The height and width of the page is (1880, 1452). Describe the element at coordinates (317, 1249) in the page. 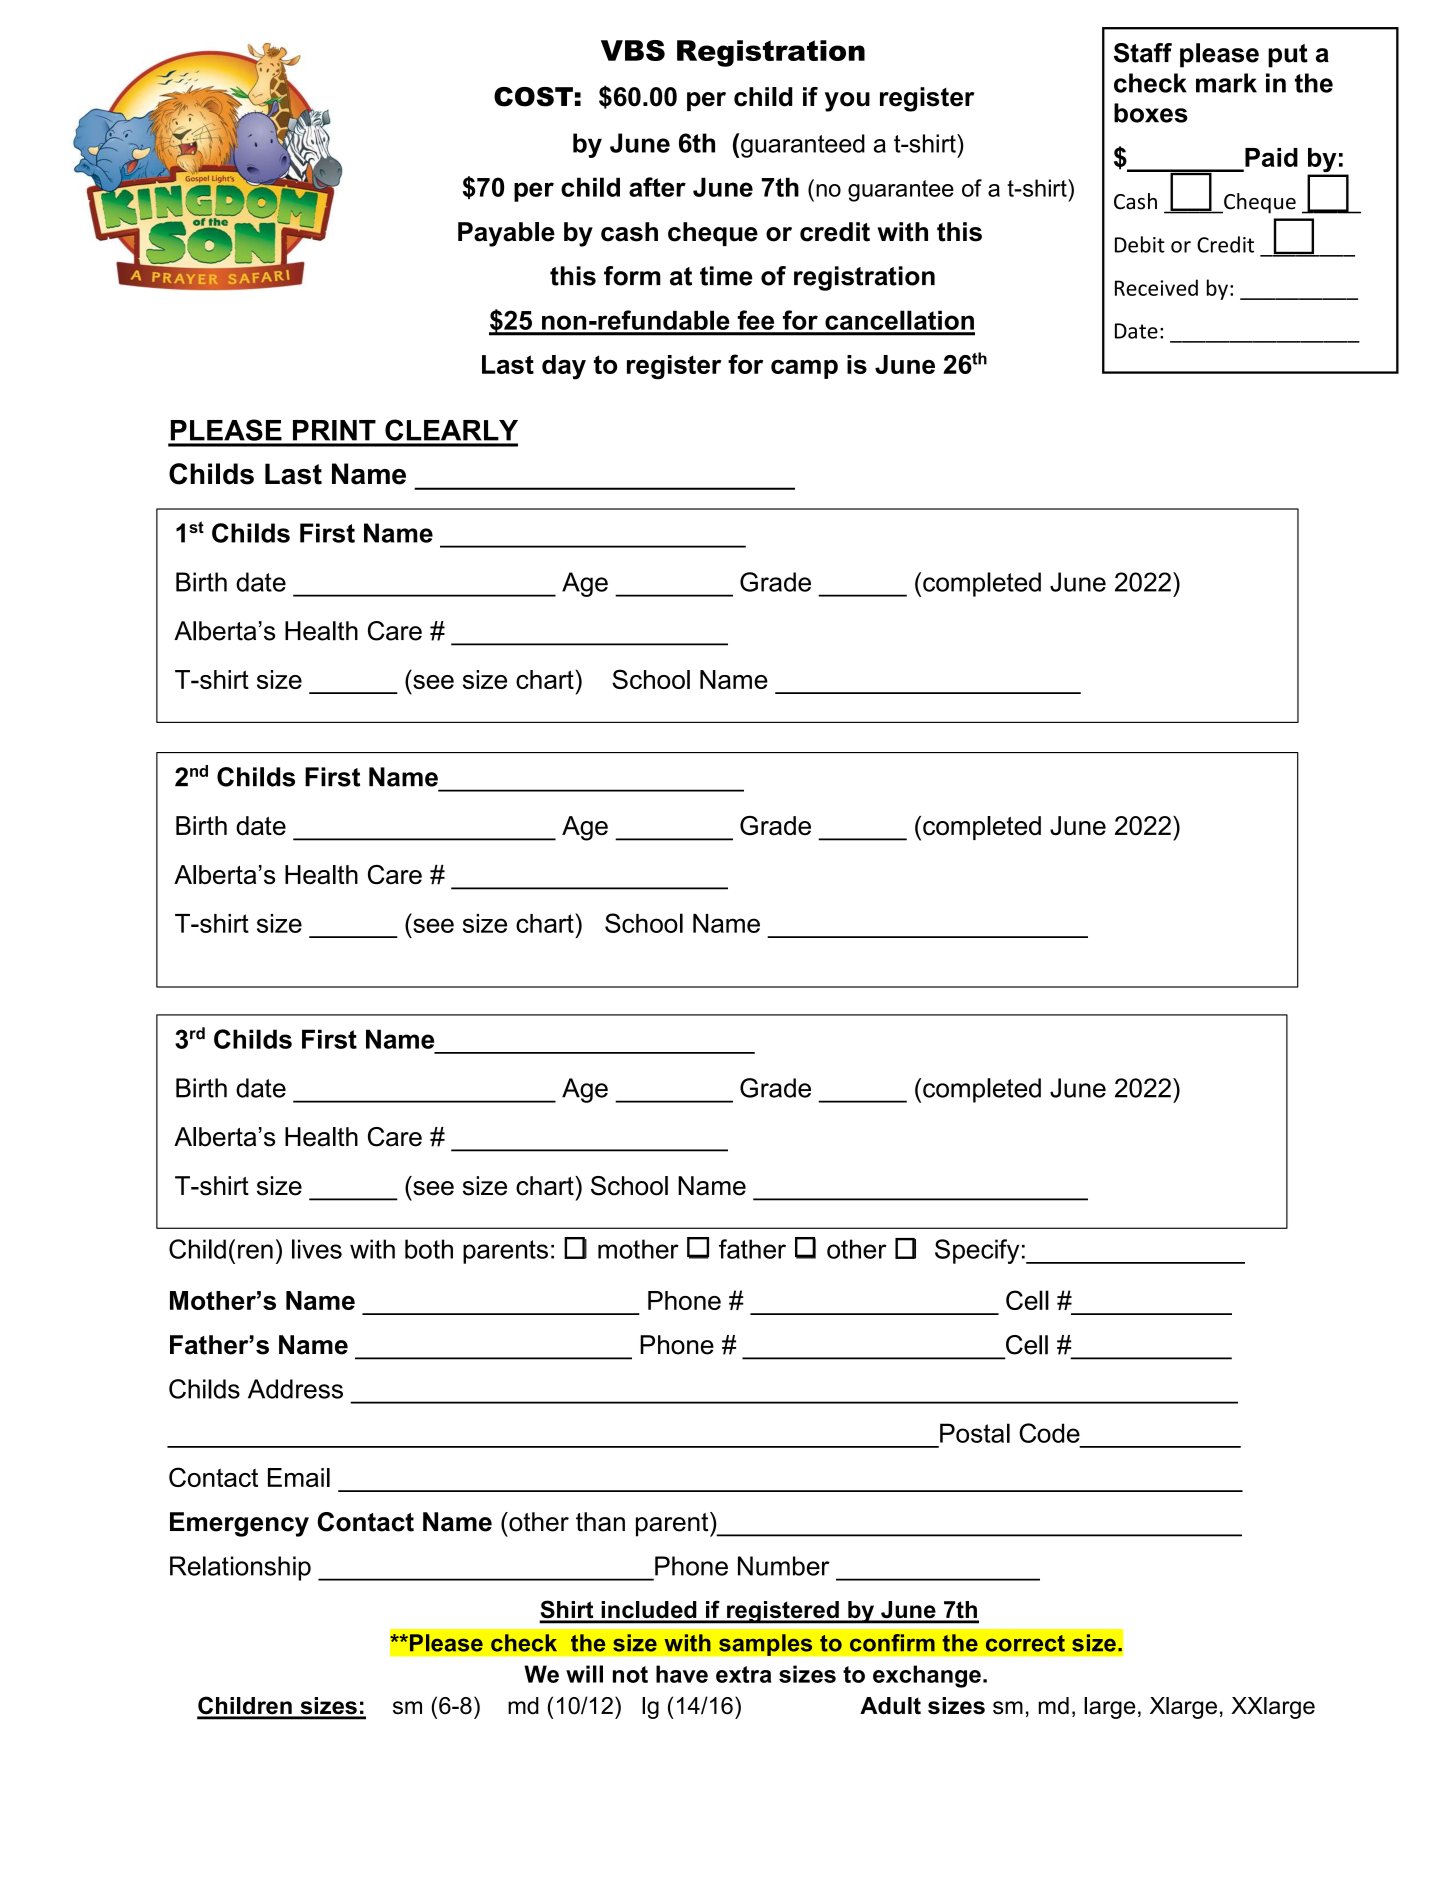

I see `lives` at that location.
